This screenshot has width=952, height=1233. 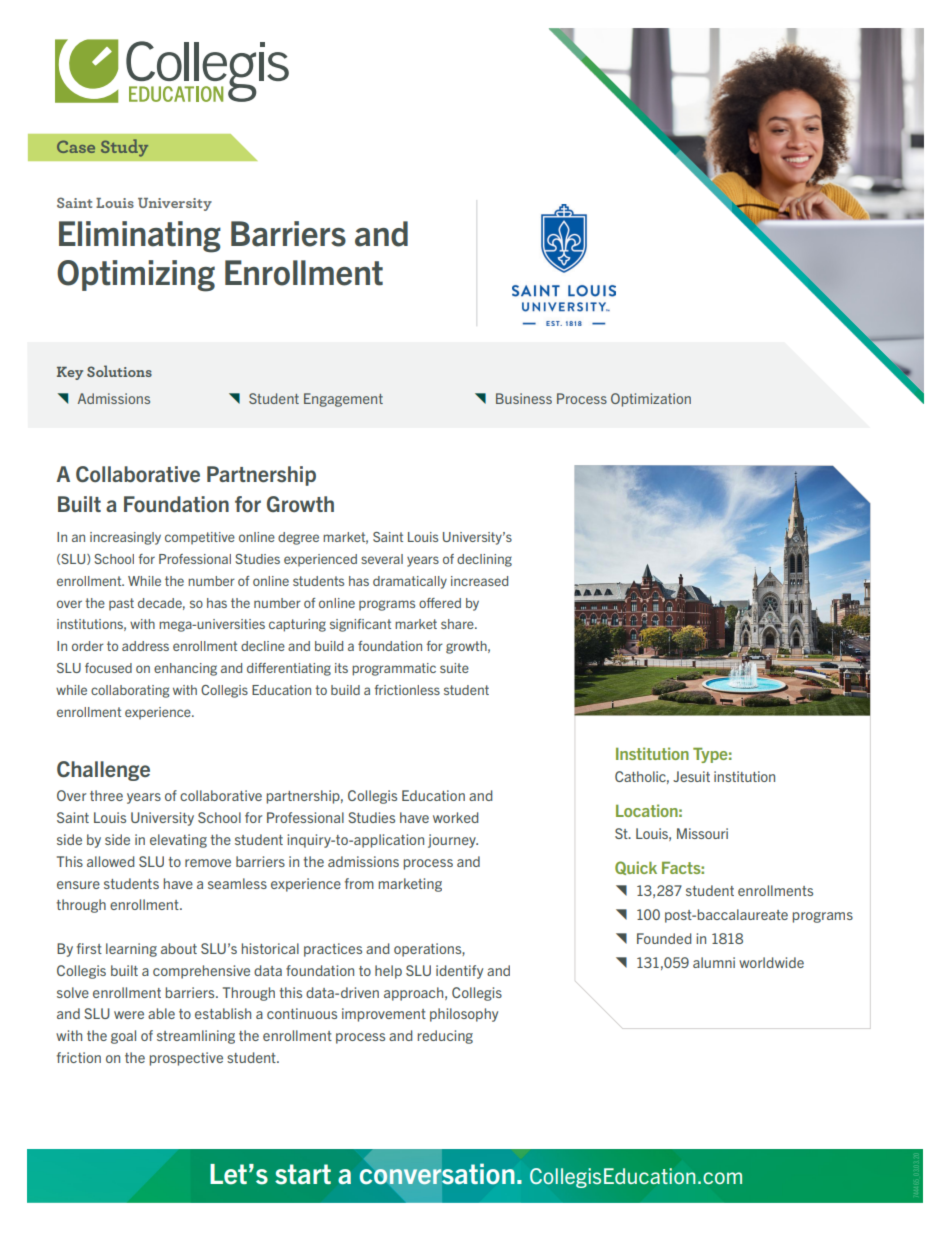 What do you see at coordinates (140, 237) in the screenshot?
I see `Eliminating` at bounding box center [140, 237].
